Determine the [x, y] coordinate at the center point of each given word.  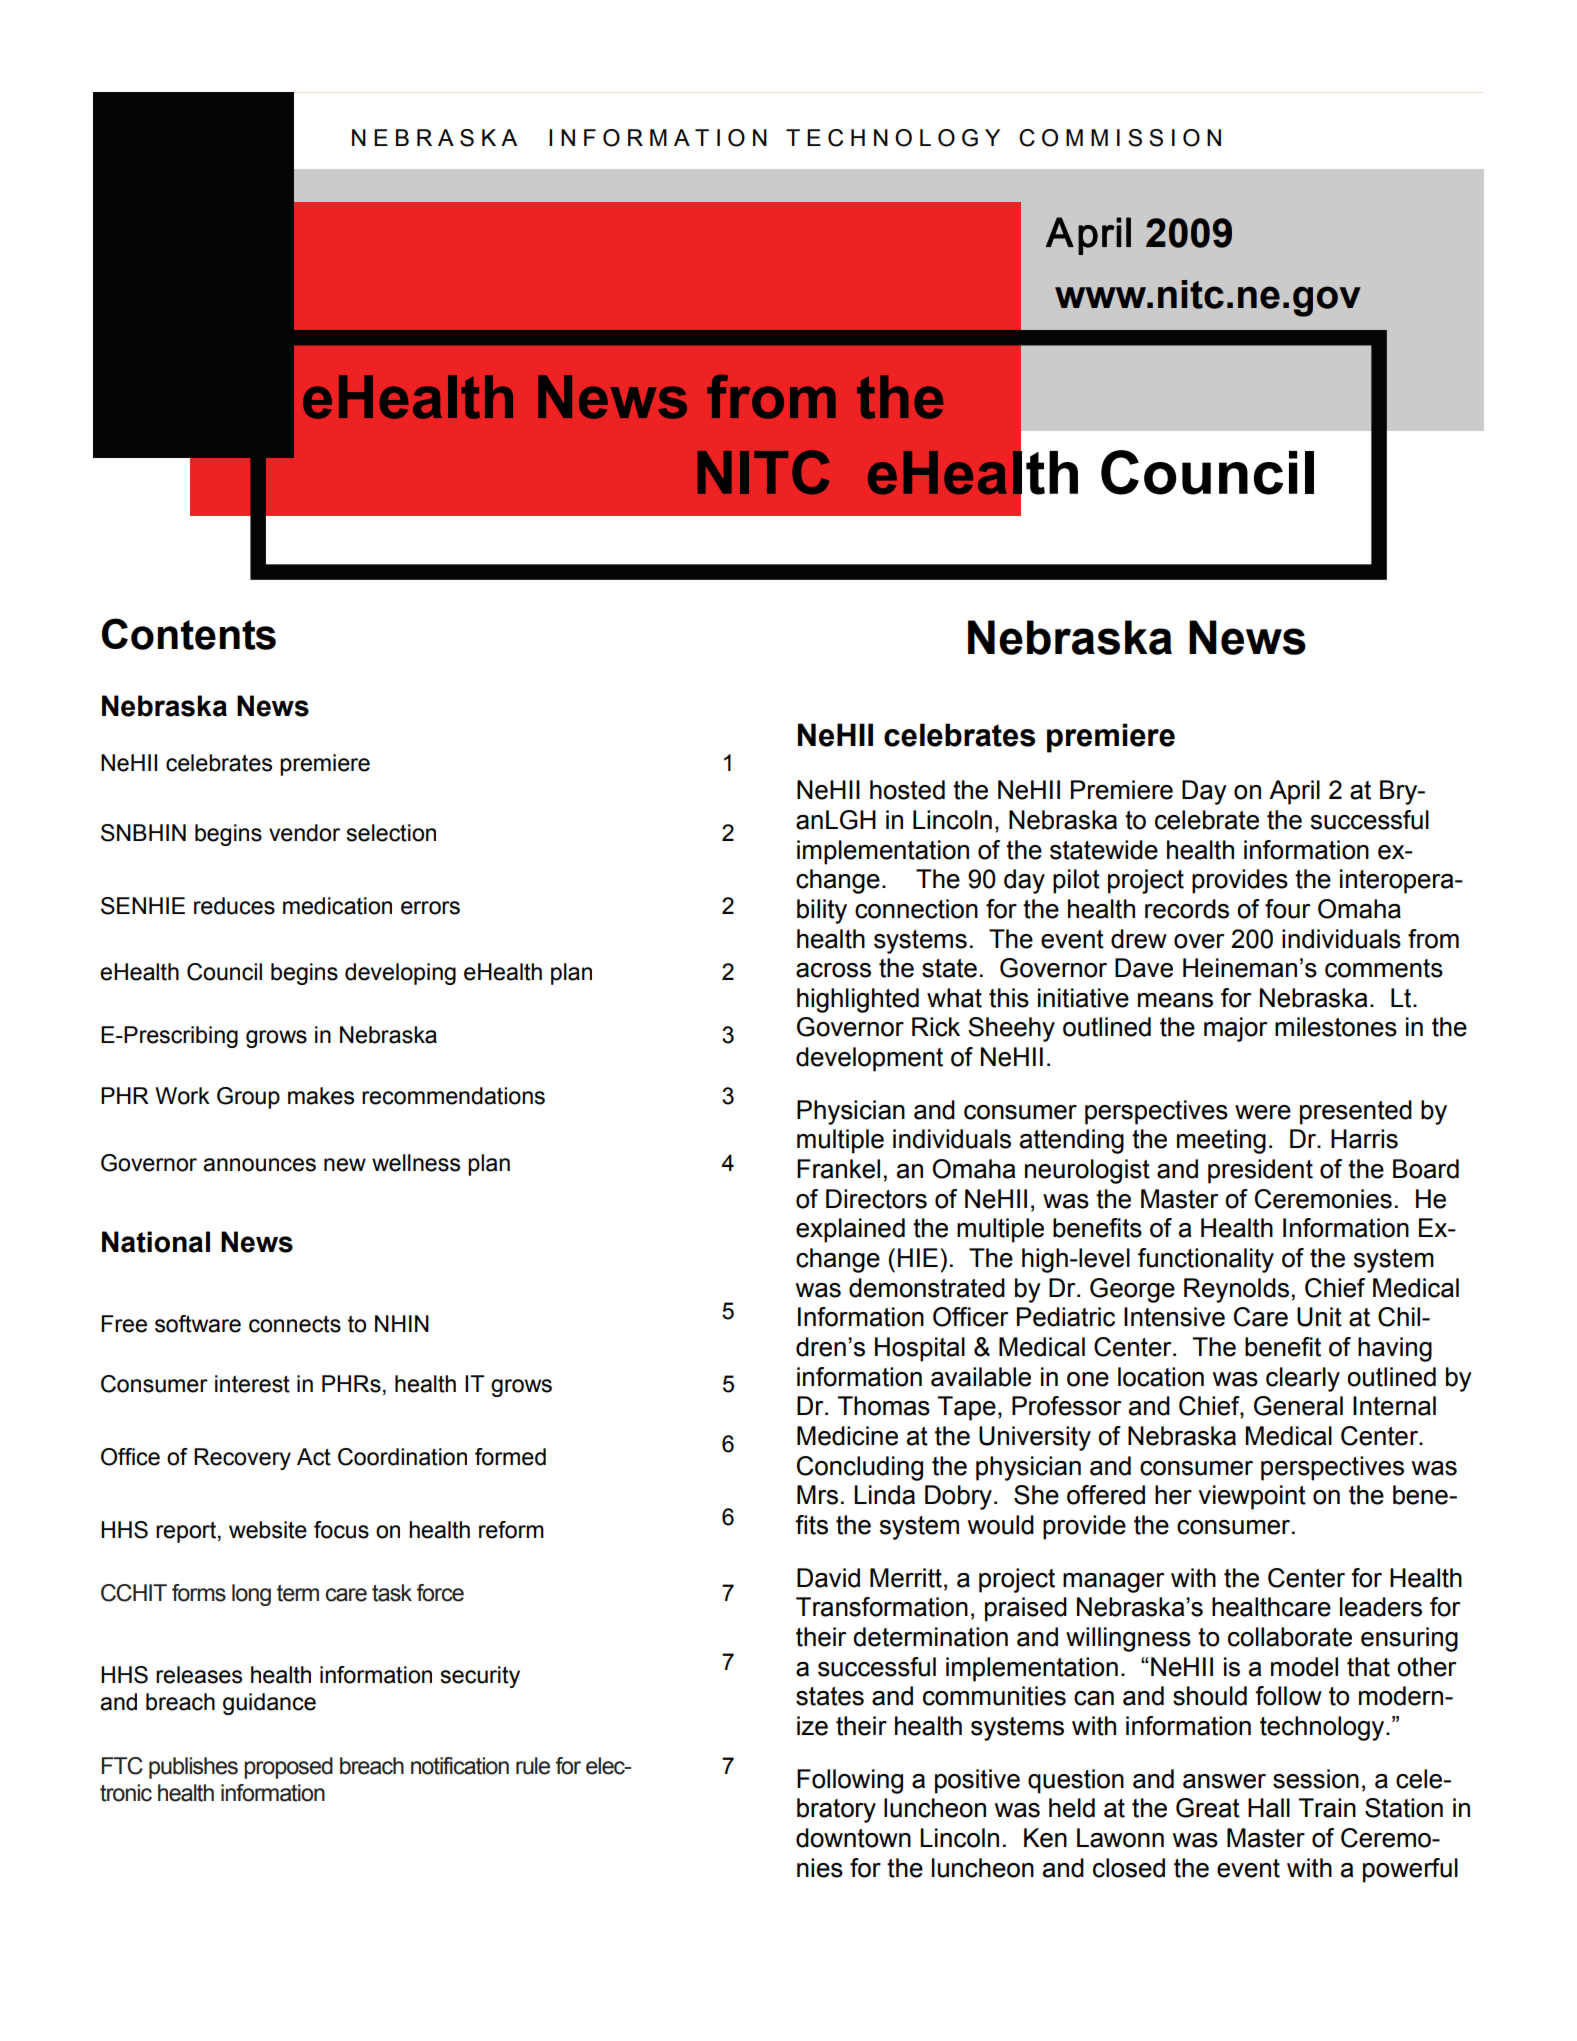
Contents [189, 634]
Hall [1269, 1808]
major [1235, 1029]
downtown [853, 1838]
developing [400, 974]
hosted [907, 790]
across [833, 970]
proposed [288, 1768]
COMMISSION [1120, 138]
